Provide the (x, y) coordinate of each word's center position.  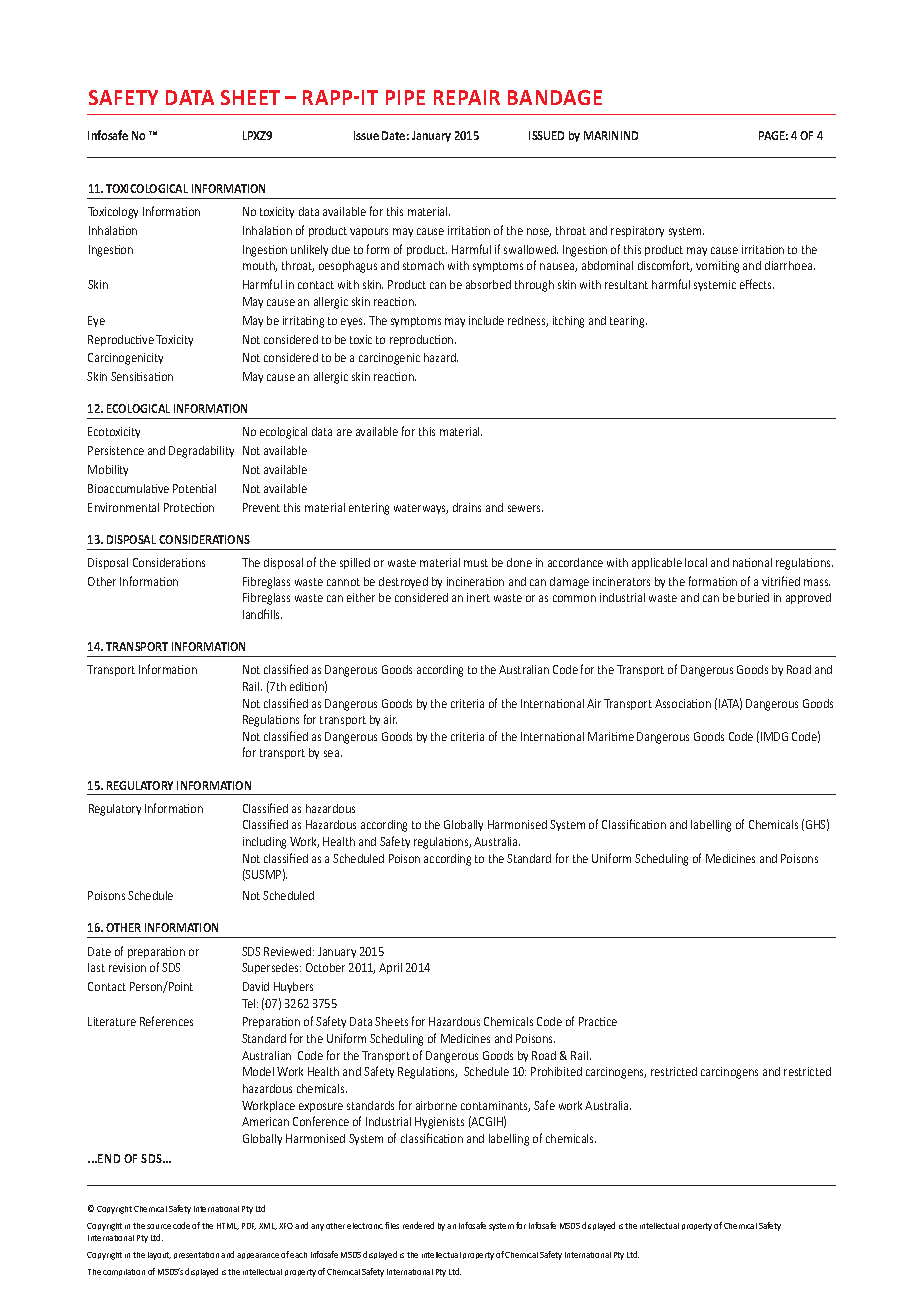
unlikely (309, 250)
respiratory (637, 231)
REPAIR (467, 97)
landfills (262, 614)
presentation (196, 1255)
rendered (418, 1225)
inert (478, 597)
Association (683, 703)
